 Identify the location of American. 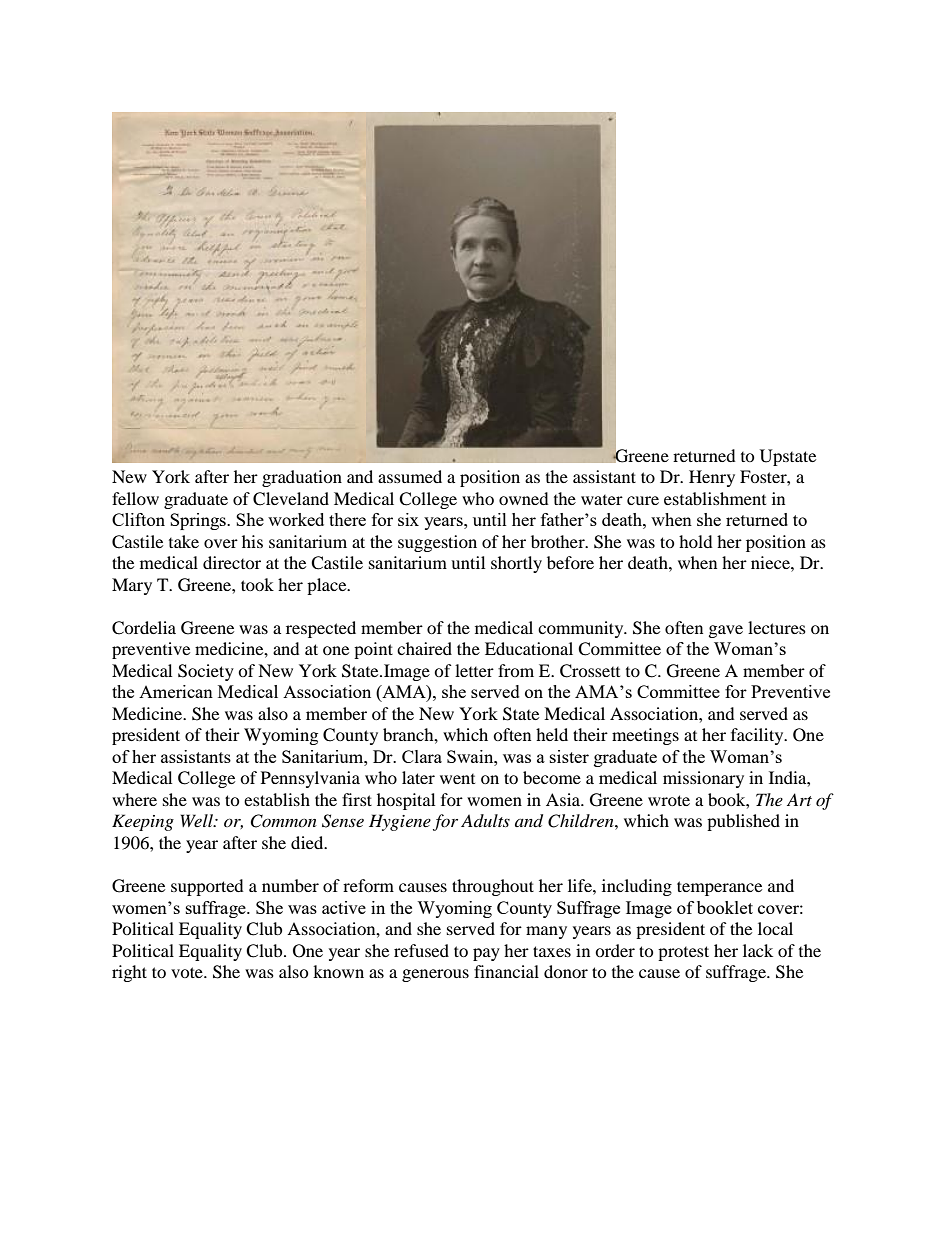
(176, 691).
